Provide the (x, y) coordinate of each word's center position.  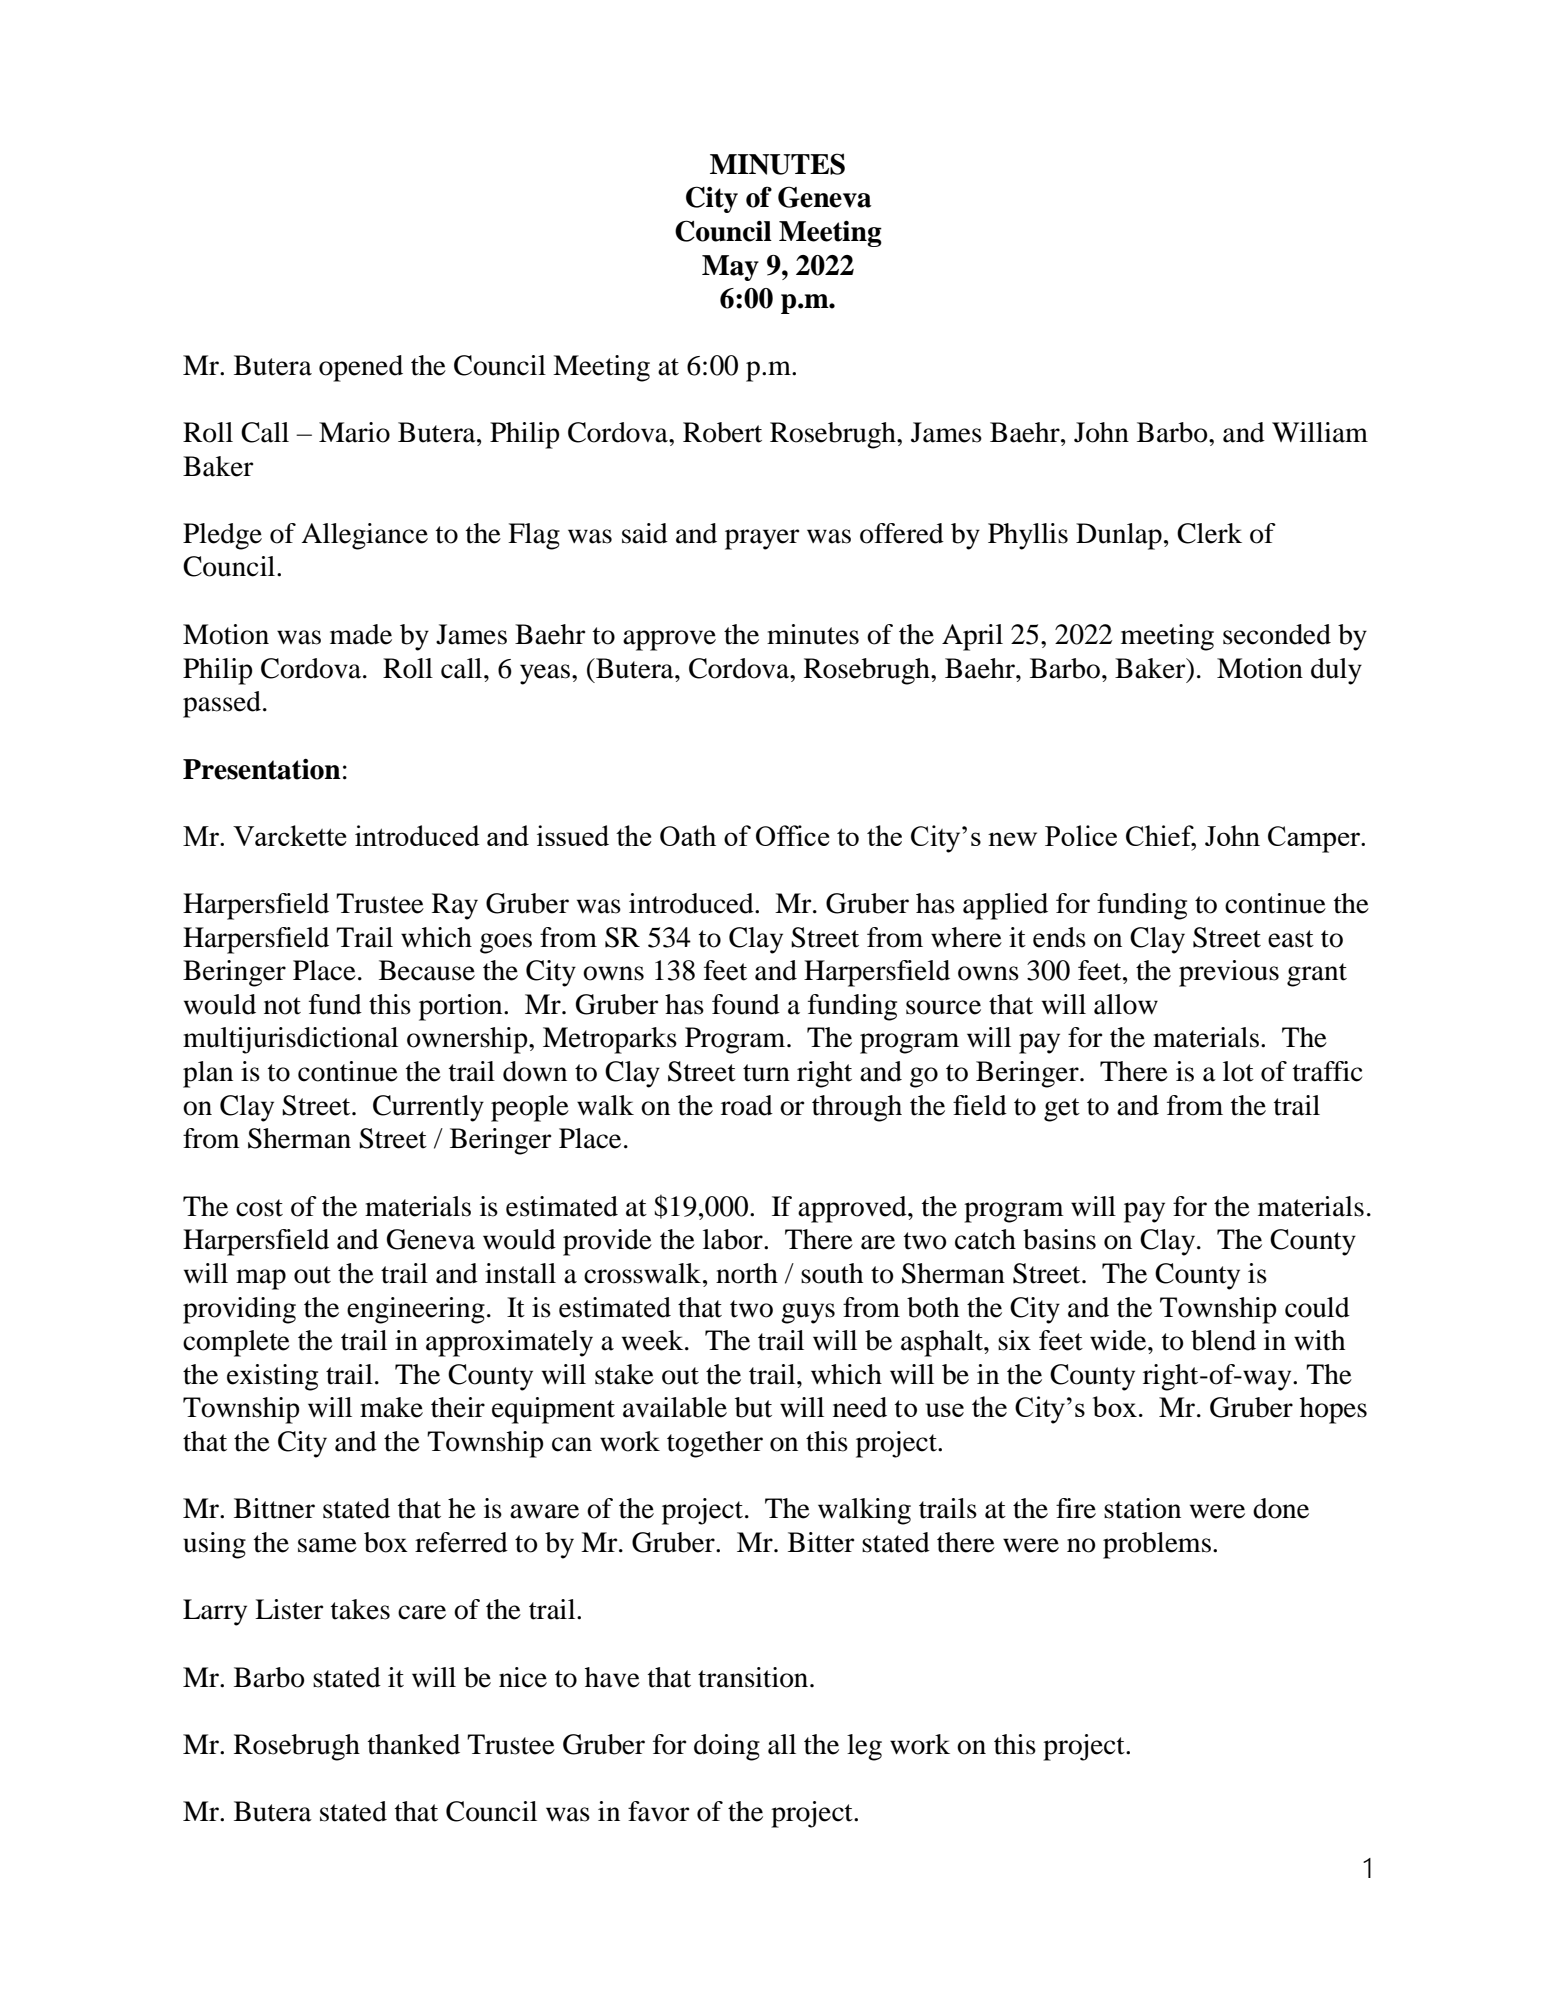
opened (361, 368)
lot (1238, 1071)
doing (727, 1747)
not (282, 1006)
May (730, 268)
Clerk (1209, 533)
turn (766, 1073)
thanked (414, 1744)
